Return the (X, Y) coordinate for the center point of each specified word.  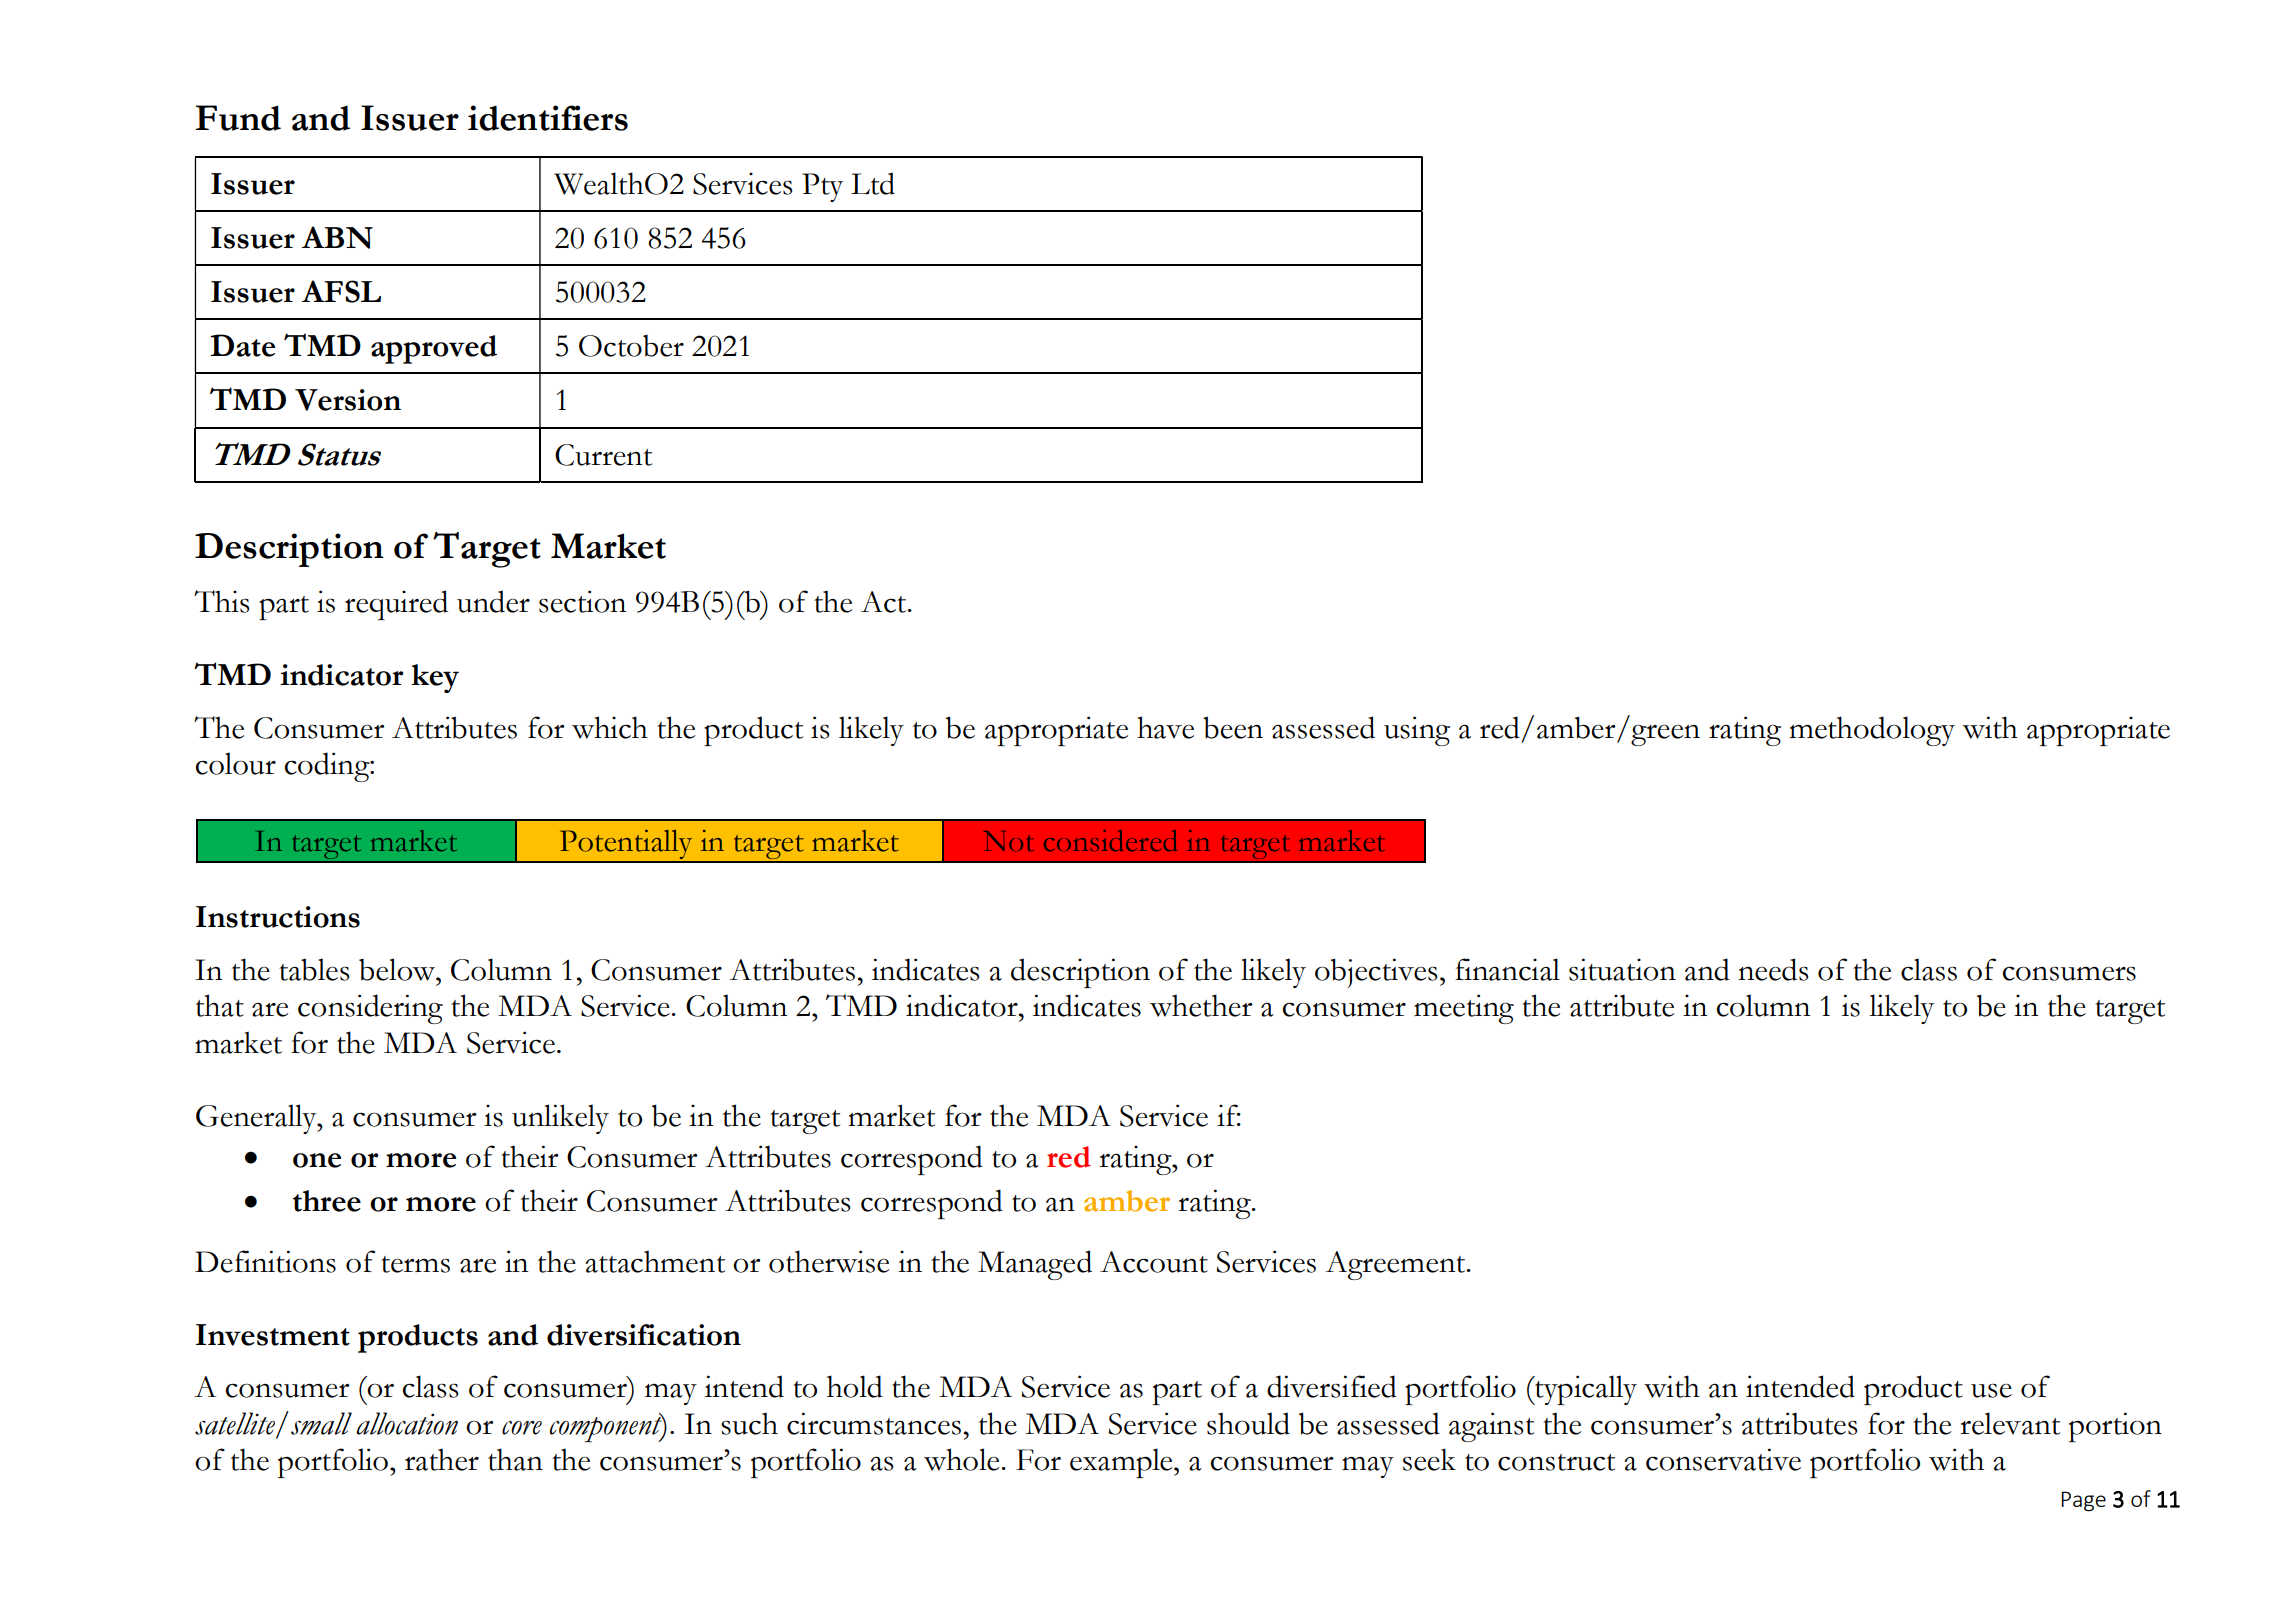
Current (603, 455)
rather (442, 1459)
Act (885, 602)
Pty (822, 187)
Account (1154, 1262)
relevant (2010, 1423)
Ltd (873, 183)
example (1122, 1463)
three (327, 1201)
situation (1622, 969)
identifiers (548, 118)
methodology (1872, 731)
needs (1773, 969)
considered (1111, 840)
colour (235, 763)
